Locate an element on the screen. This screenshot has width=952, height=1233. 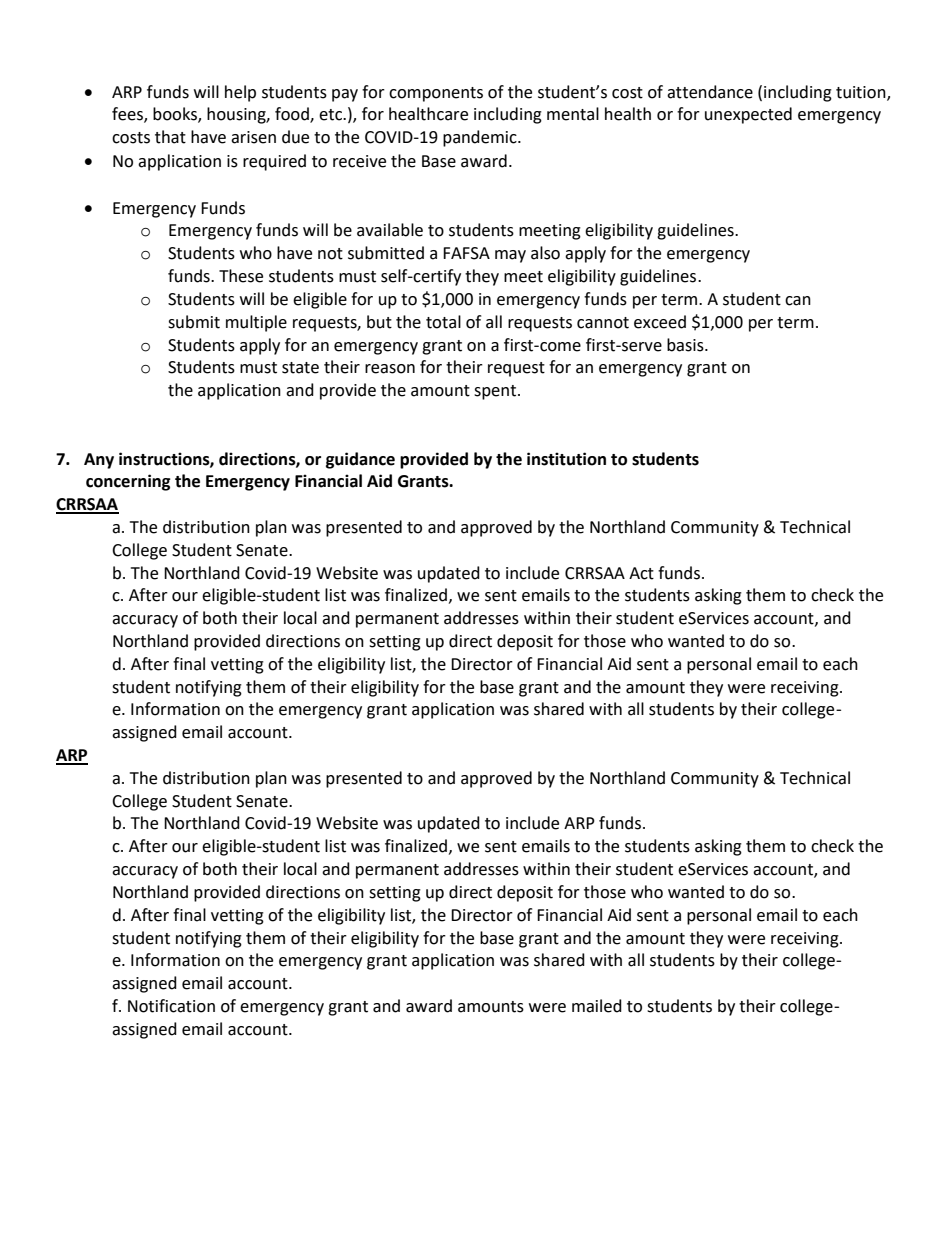
Notification is located at coordinates (171, 1006).
